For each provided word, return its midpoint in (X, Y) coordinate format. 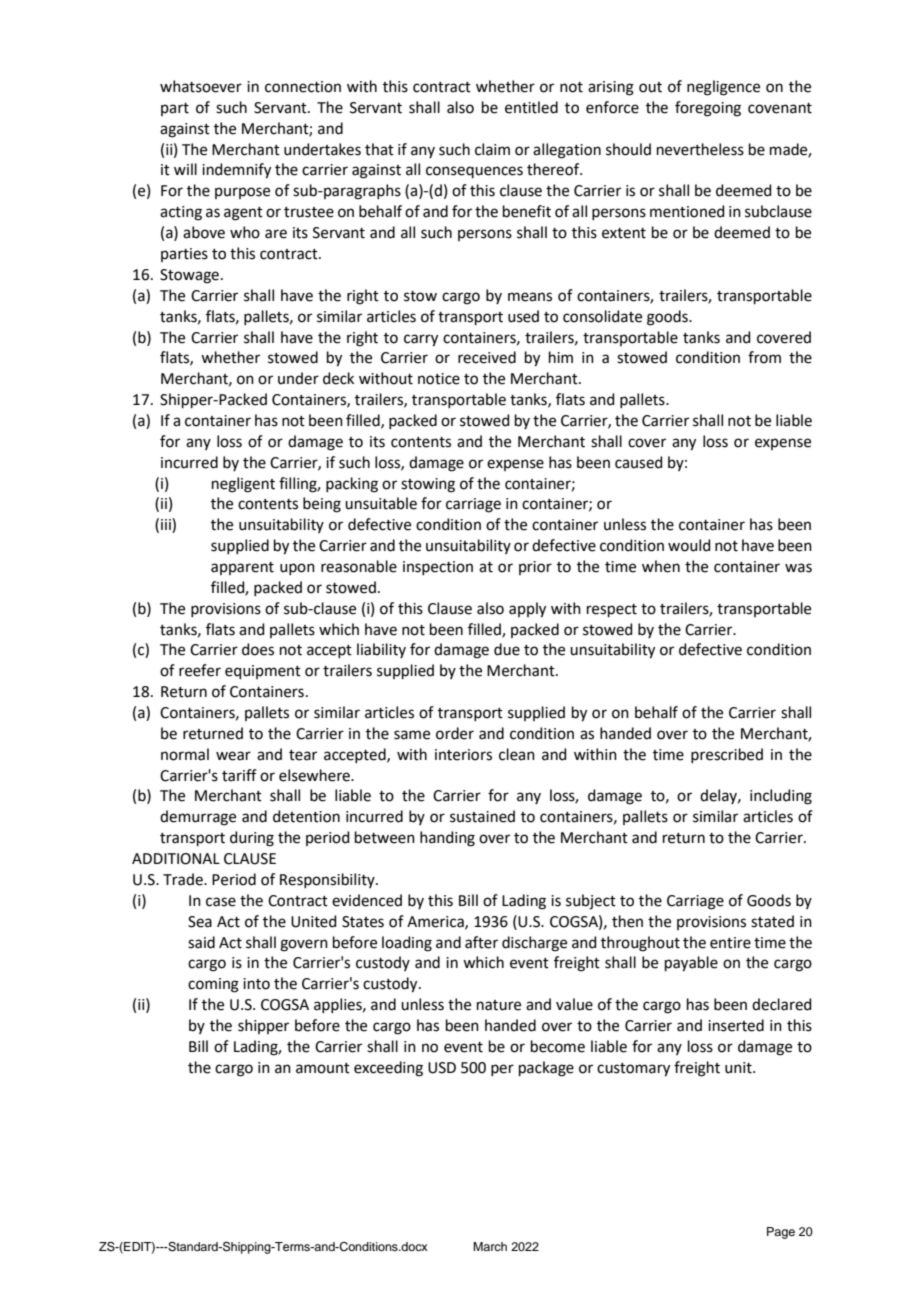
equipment (263, 672)
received (487, 357)
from (764, 357)
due (507, 649)
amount (323, 1068)
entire (730, 943)
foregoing (708, 109)
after (481, 942)
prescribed (727, 755)
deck (338, 378)
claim (492, 149)
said (201, 942)
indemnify (236, 171)
